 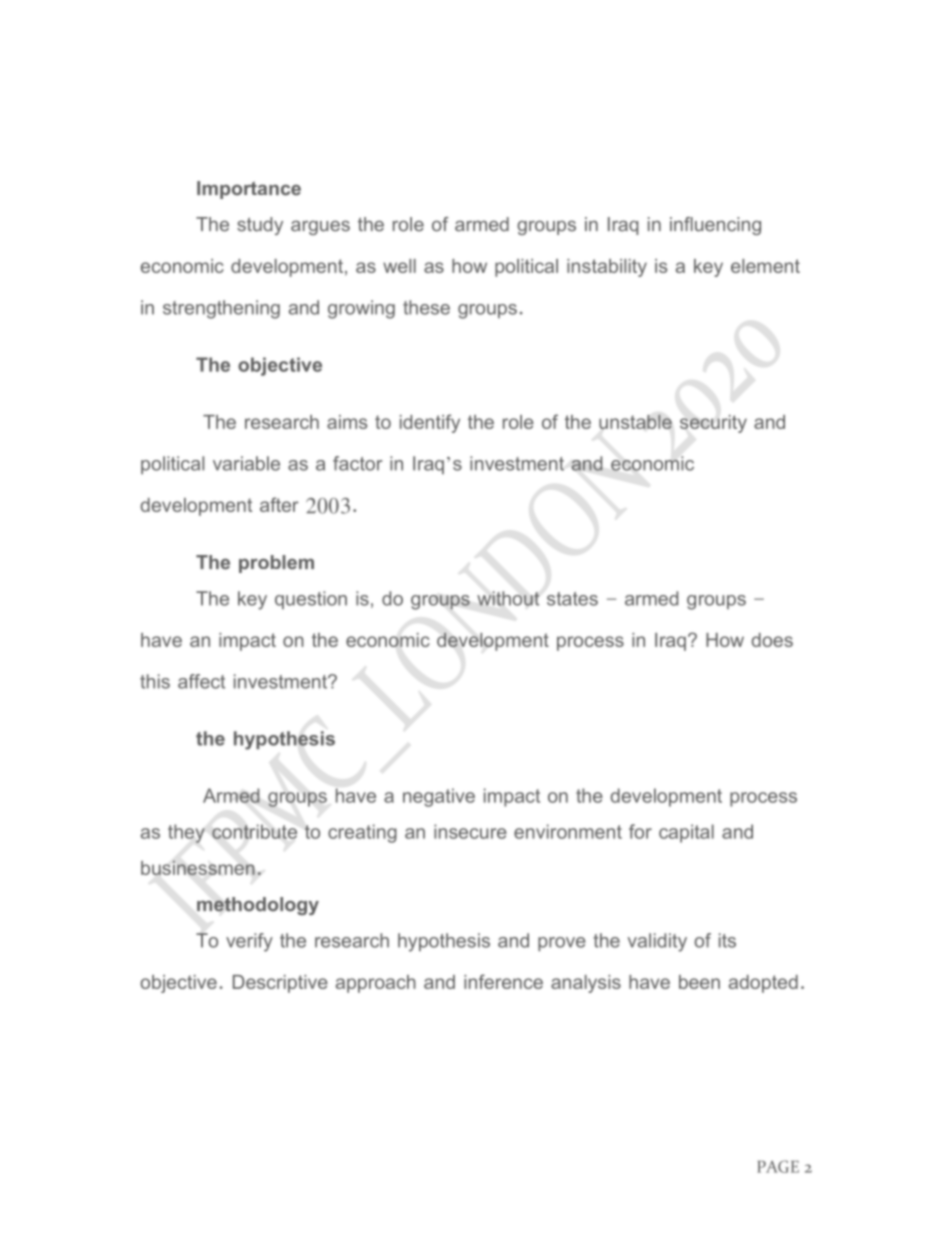 I want to click on well, so click(x=399, y=266).
